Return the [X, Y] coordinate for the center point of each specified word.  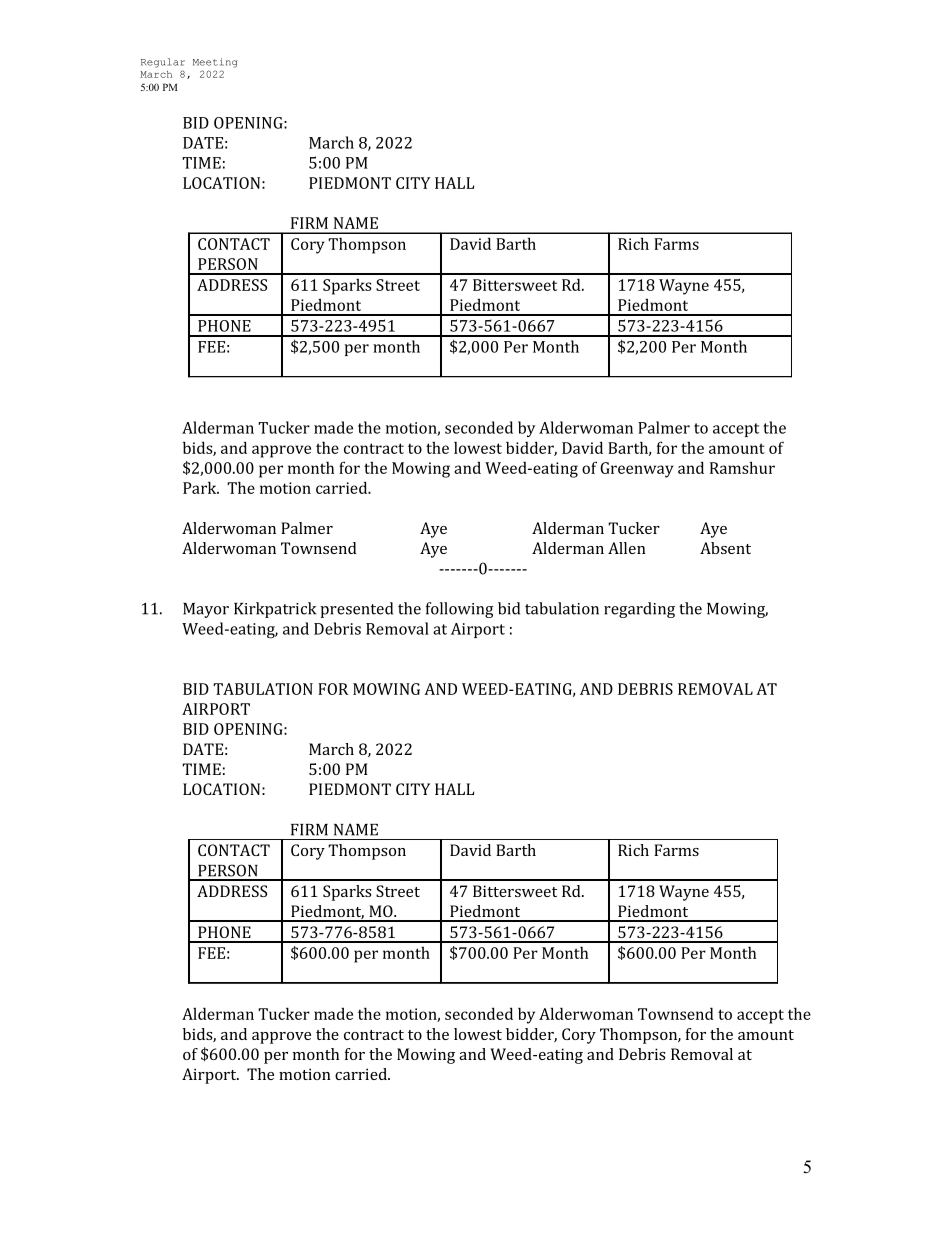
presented [356, 610]
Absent [725, 548]
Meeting [215, 63]
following [460, 610]
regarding [639, 610]
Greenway [637, 470]
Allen [627, 548]
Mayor [206, 610]
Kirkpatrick [275, 610]
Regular [163, 63]
